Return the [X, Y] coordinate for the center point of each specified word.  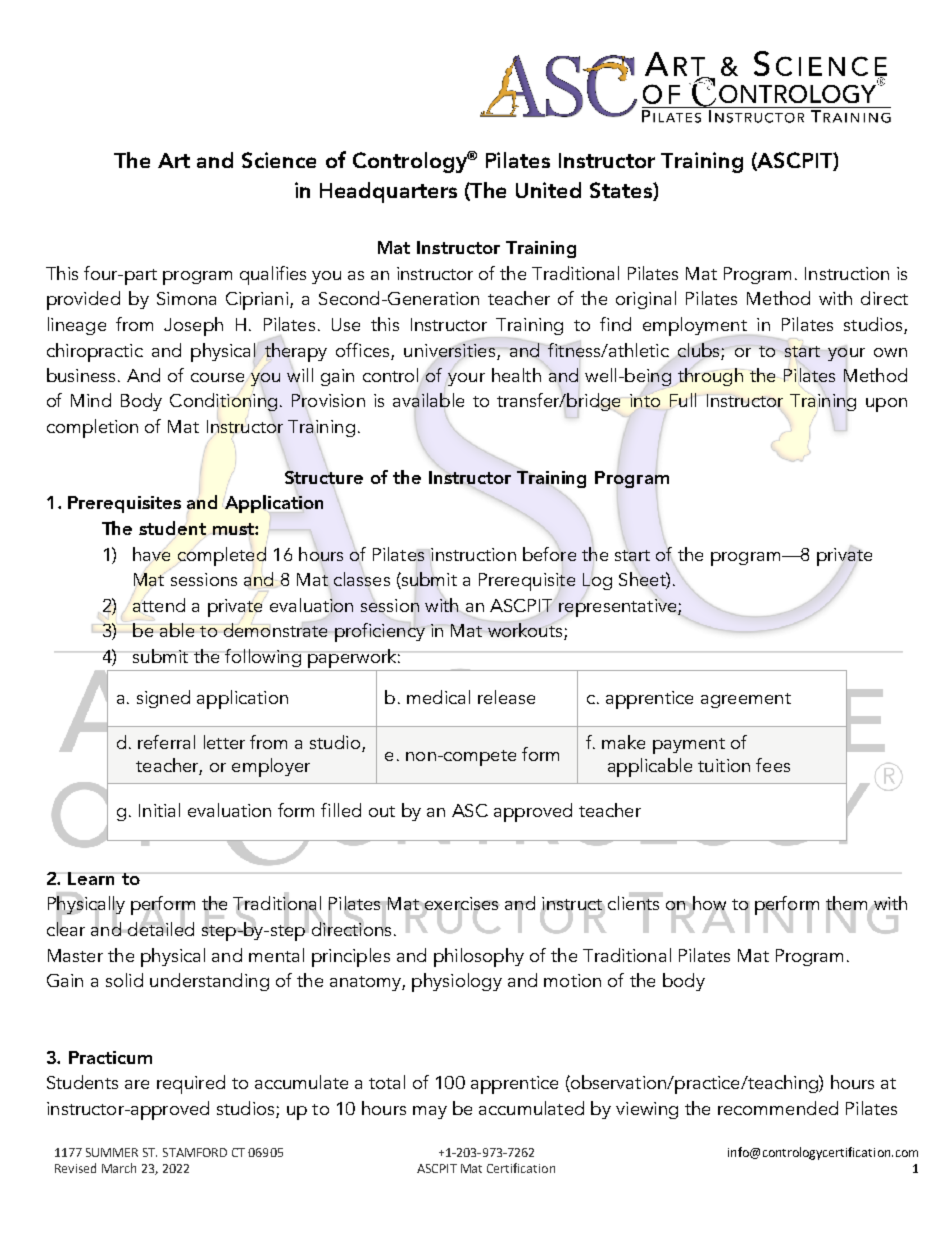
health [516, 375]
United [548, 190]
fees [773, 765]
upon [886, 405]
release [506, 697]
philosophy [479, 957]
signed [163, 699]
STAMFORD [195, 1152]
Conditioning [223, 402]
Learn [92, 878]
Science [279, 160]
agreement [746, 700]
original [646, 300]
